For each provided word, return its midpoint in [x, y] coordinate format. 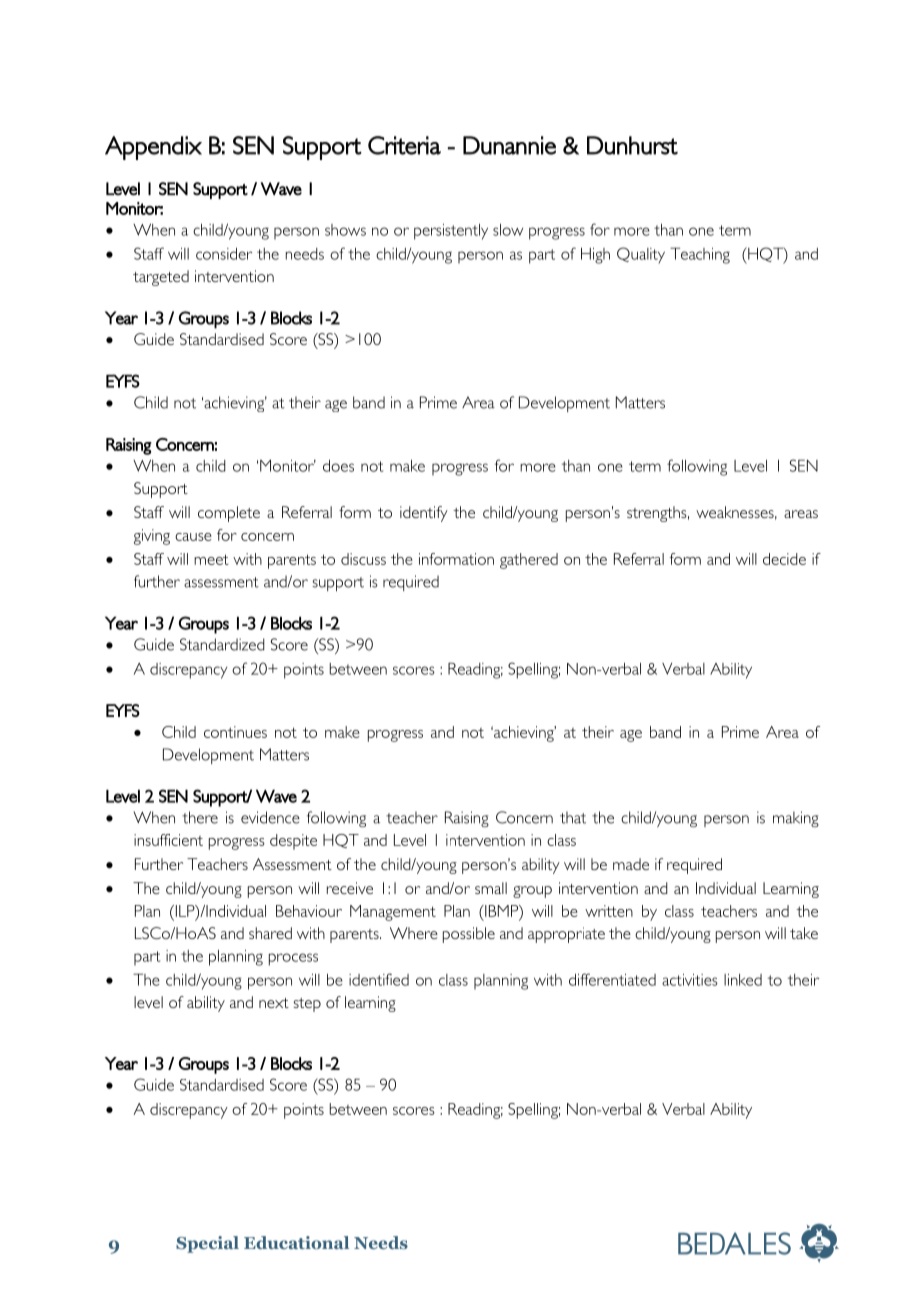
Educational [296, 1242]
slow [508, 230]
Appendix [153, 148]
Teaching [700, 255]
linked [743, 980]
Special [207, 1244]
